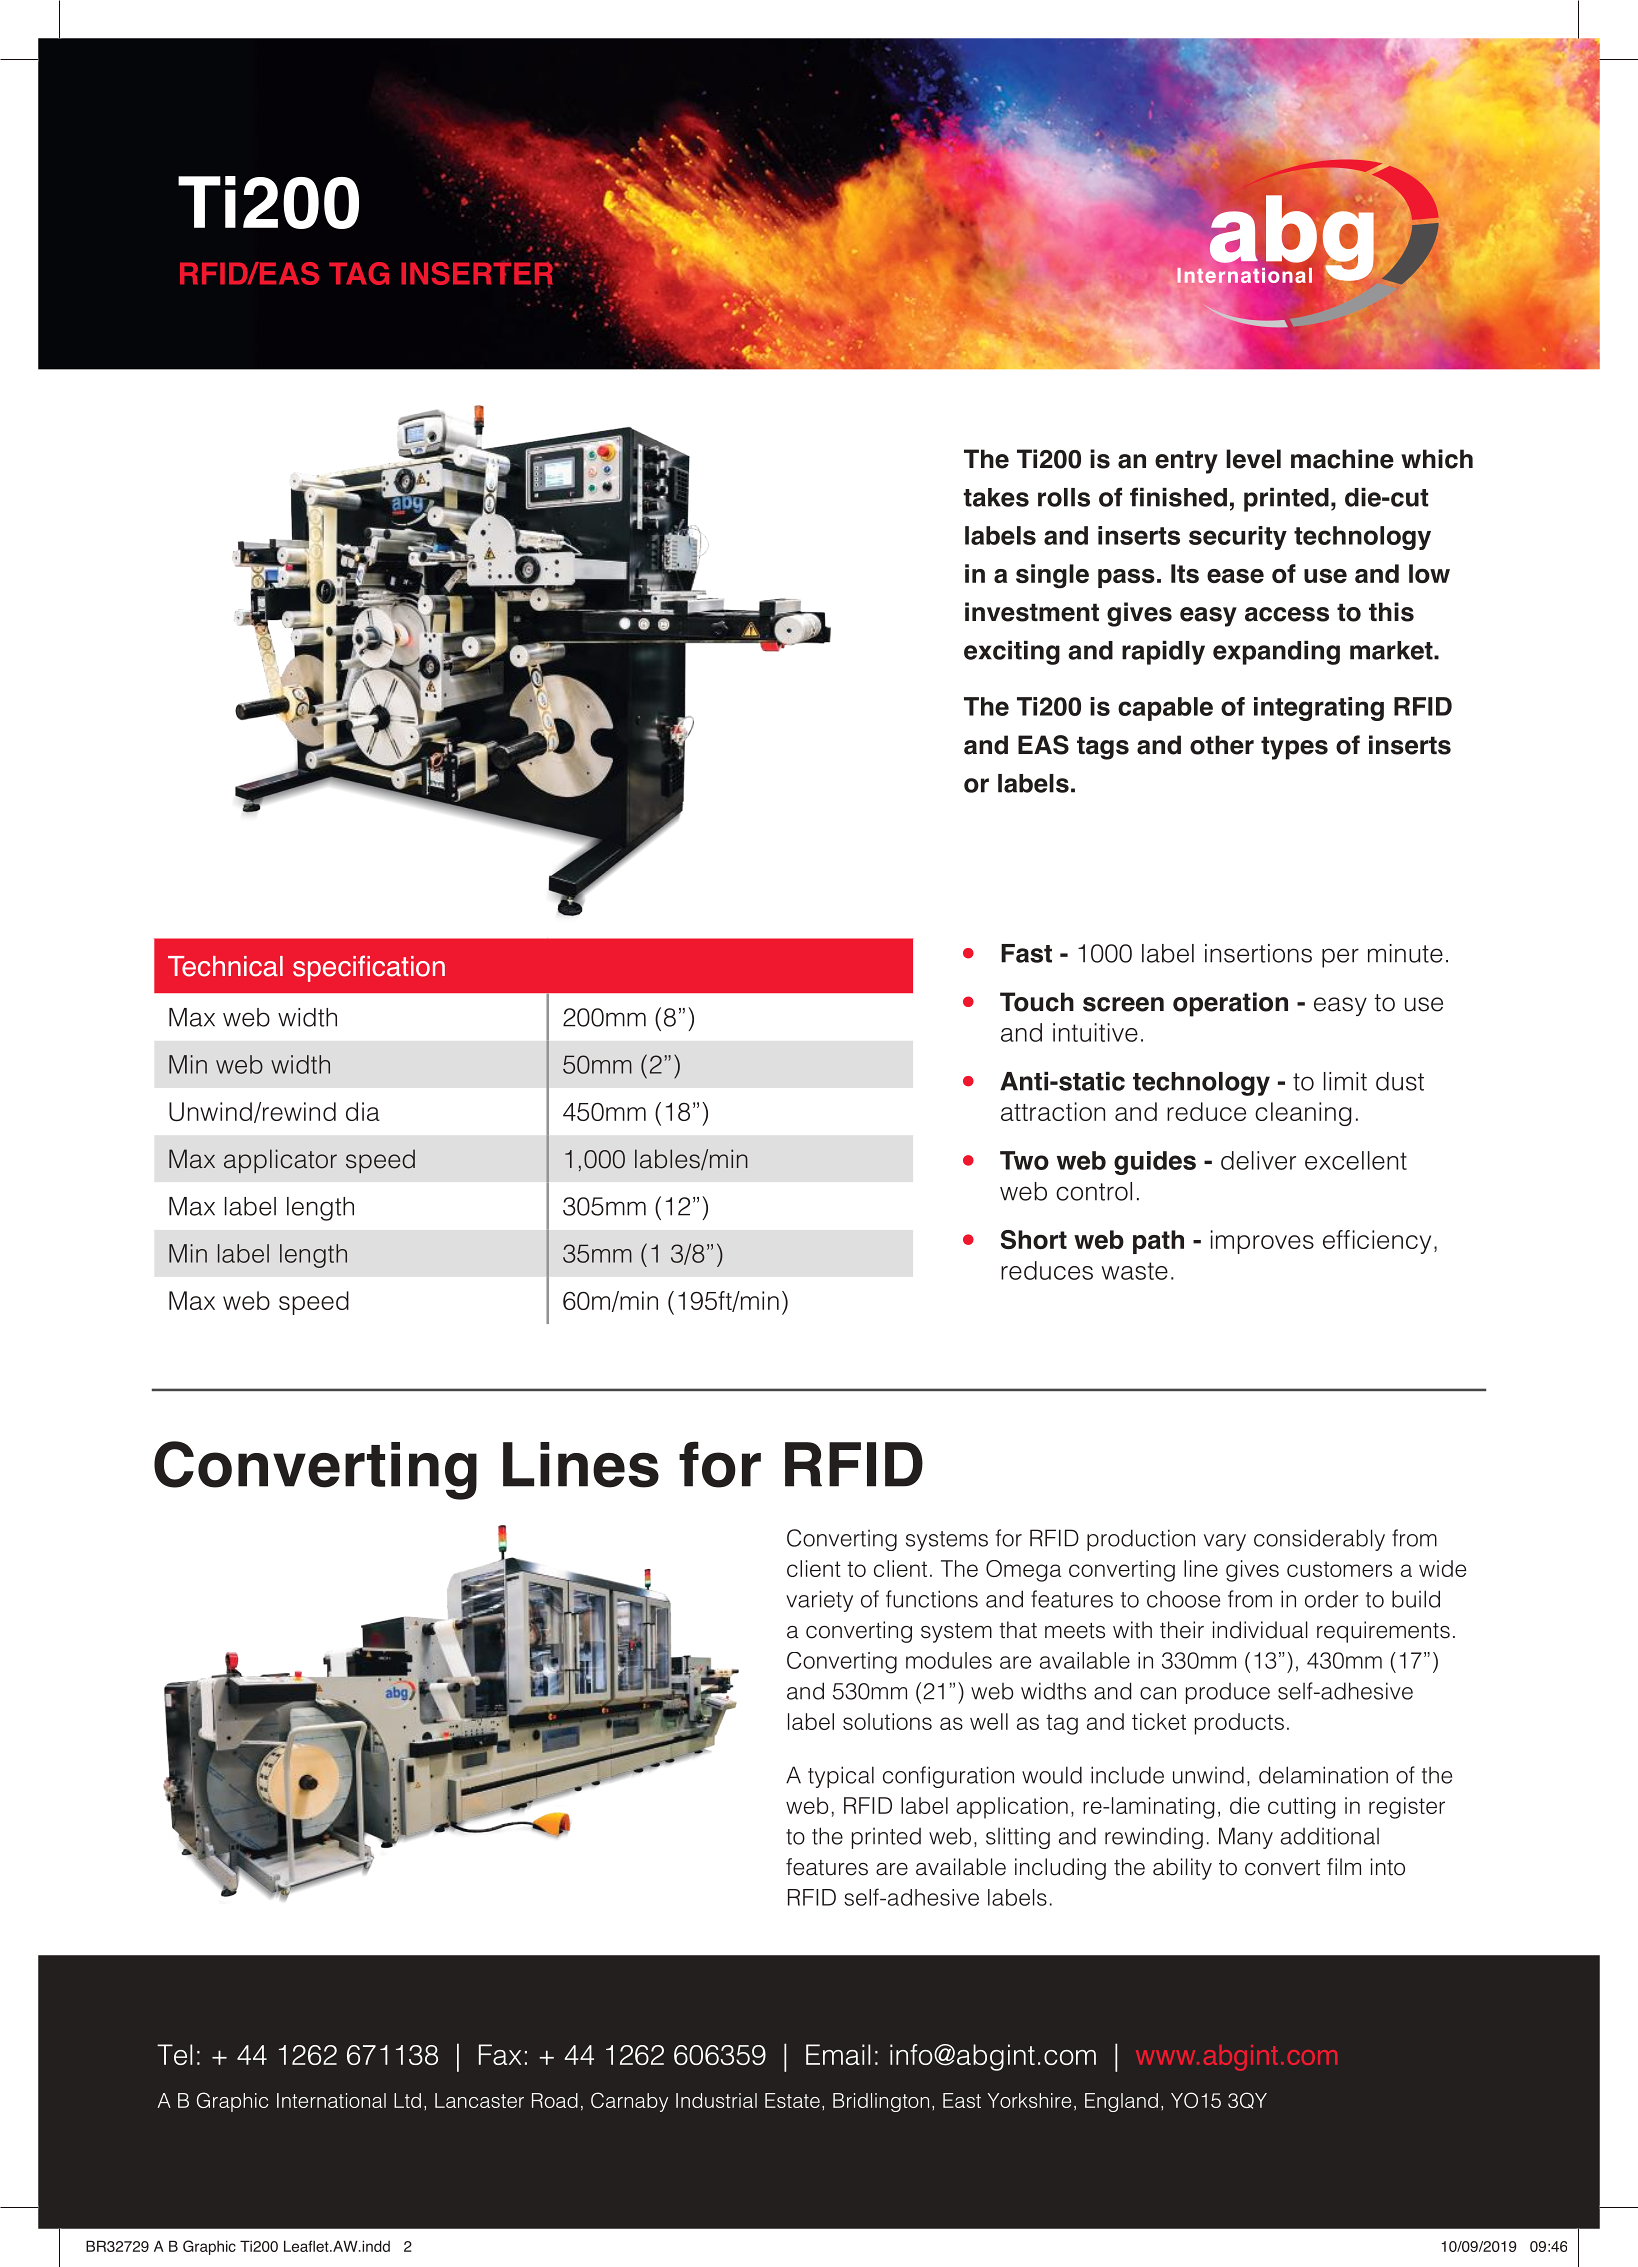 The image size is (1638, 2267). What do you see at coordinates (996, 497) in the document?
I see `takes` at bounding box center [996, 497].
